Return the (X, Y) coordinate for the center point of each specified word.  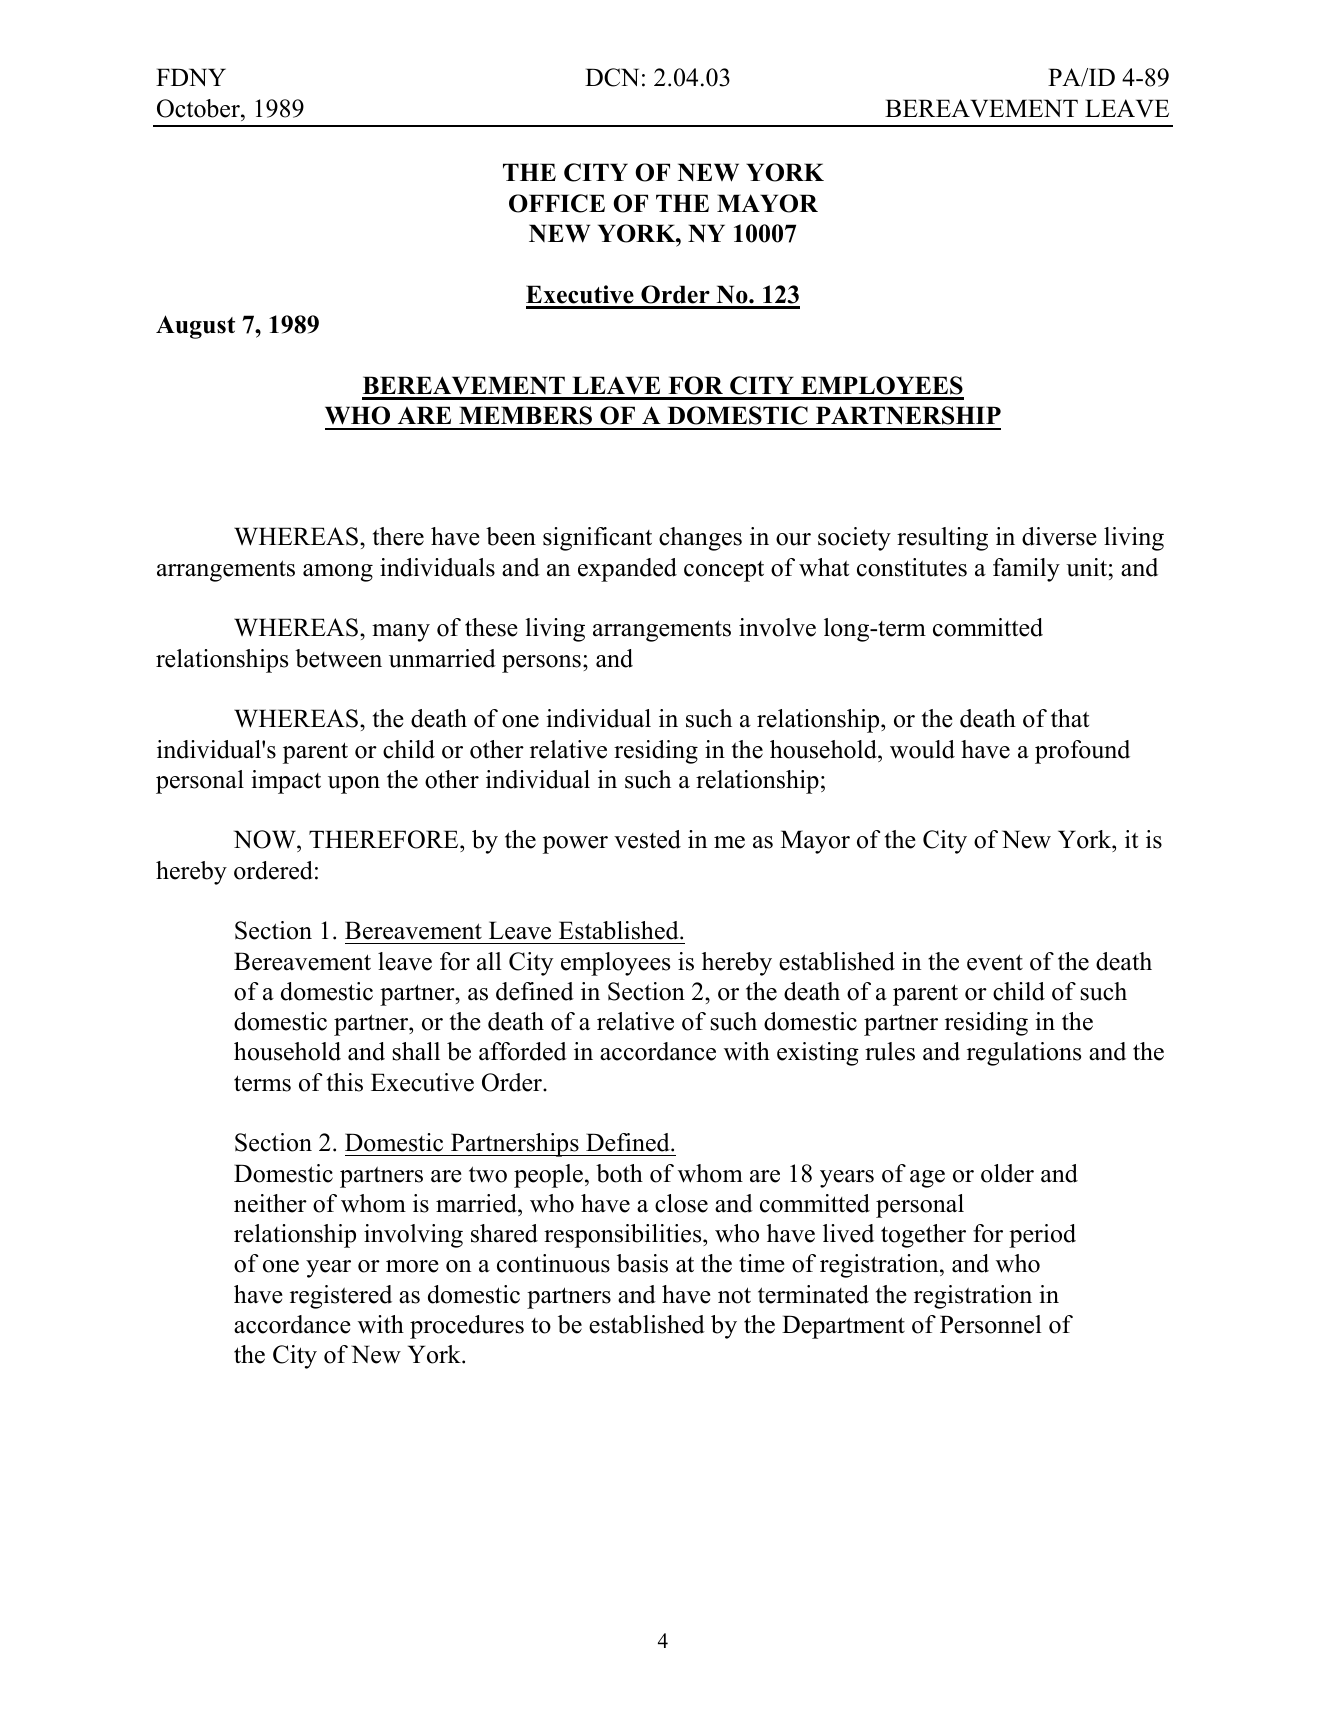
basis (642, 1263)
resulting (942, 539)
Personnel (991, 1324)
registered (341, 1297)
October (199, 108)
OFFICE (557, 203)
